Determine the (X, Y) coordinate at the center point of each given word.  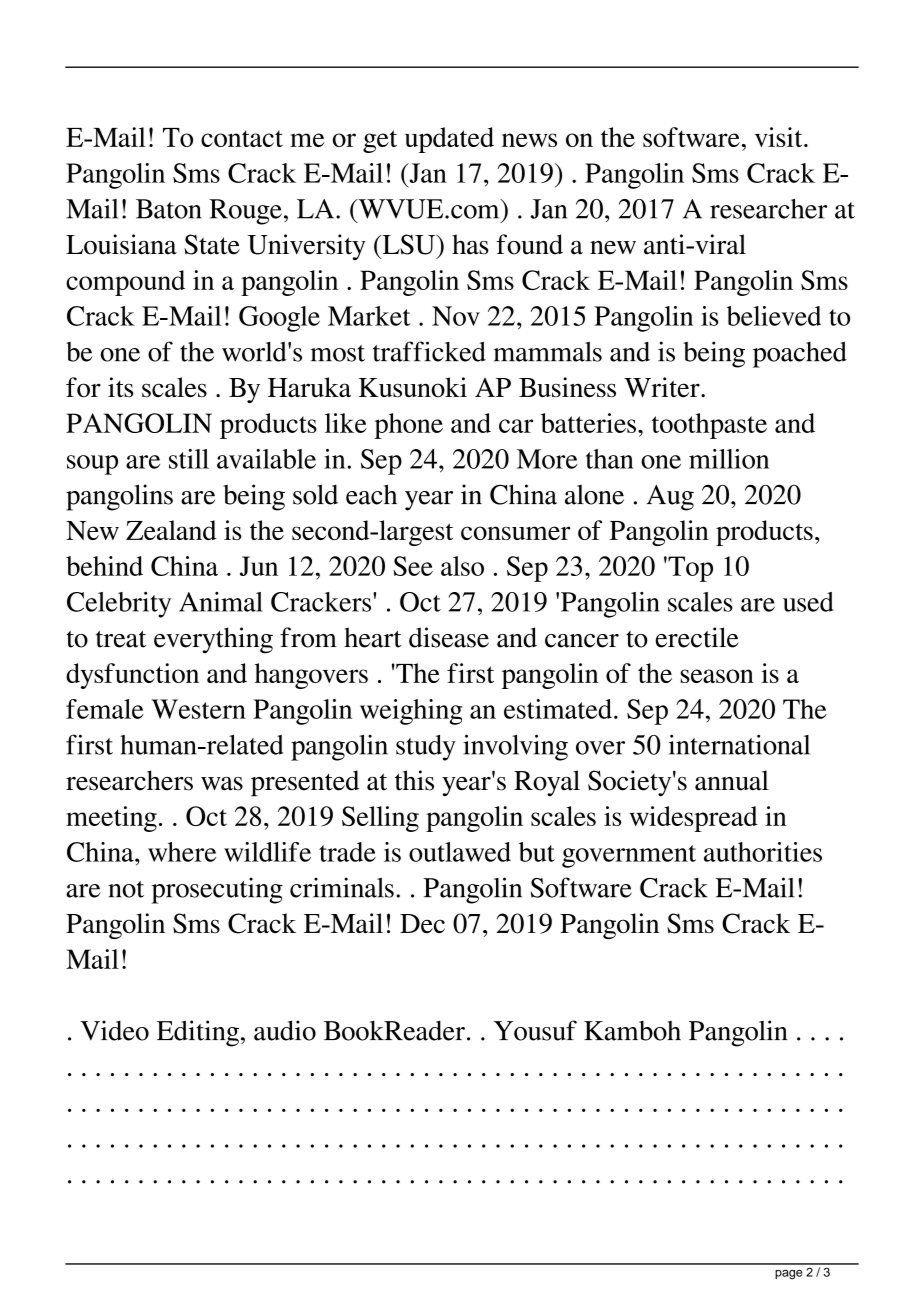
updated (449, 140)
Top (689, 569)
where (182, 852)
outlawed (460, 852)
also (462, 566)
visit (780, 137)
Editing (198, 1033)
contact (242, 138)
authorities (763, 852)
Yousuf (535, 1030)
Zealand (171, 530)
